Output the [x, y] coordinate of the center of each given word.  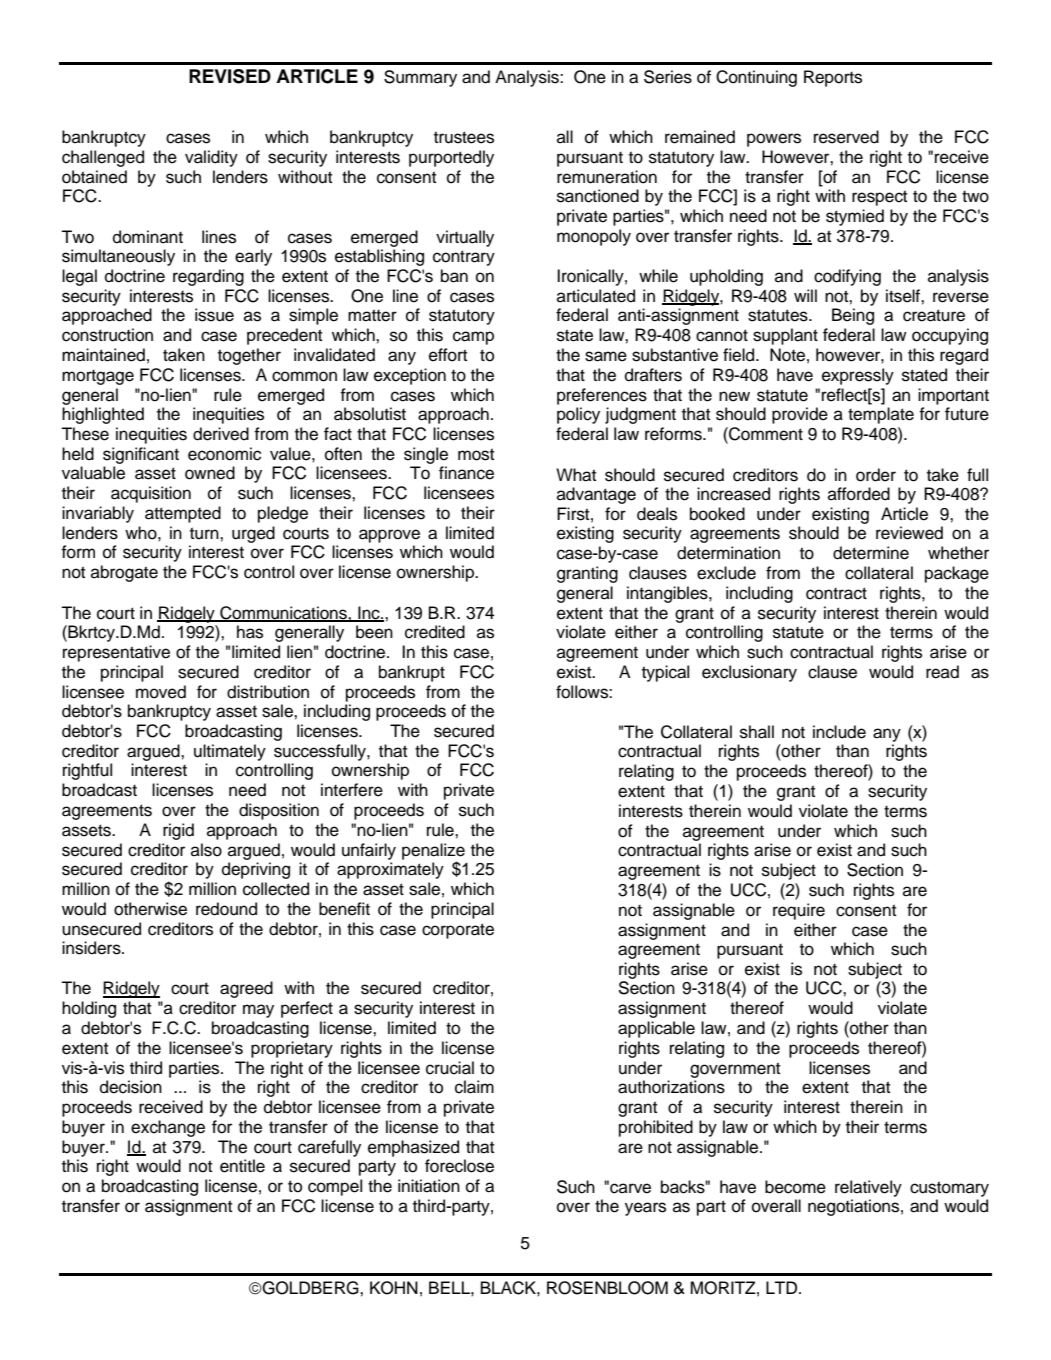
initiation [429, 1186]
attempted [183, 514]
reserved [846, 137]
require [799, 911]
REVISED [230, 76]
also [206, 850]
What [576, 475]
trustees [464, 137]
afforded [859, 494]
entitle [242, 1166]
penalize [433, 852]
